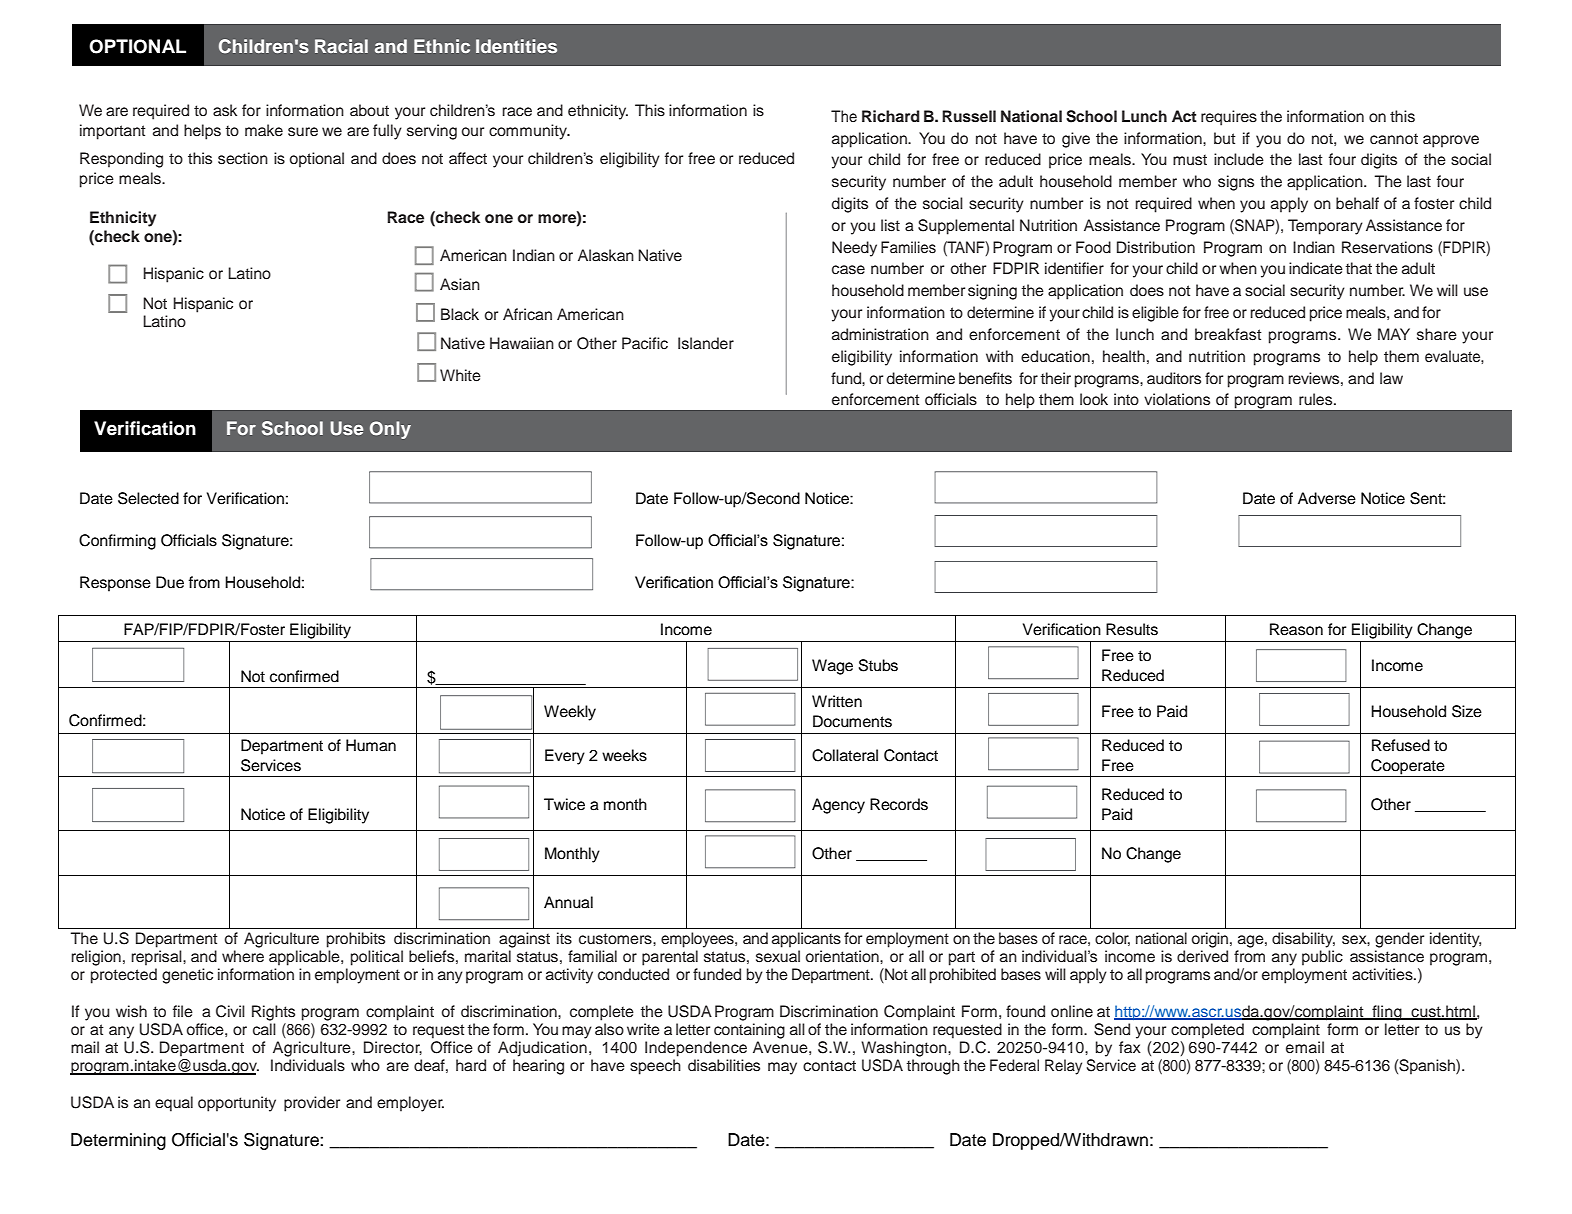 The image size is (1572, 1214). I want to click on fax, so click(1130, 1047).
